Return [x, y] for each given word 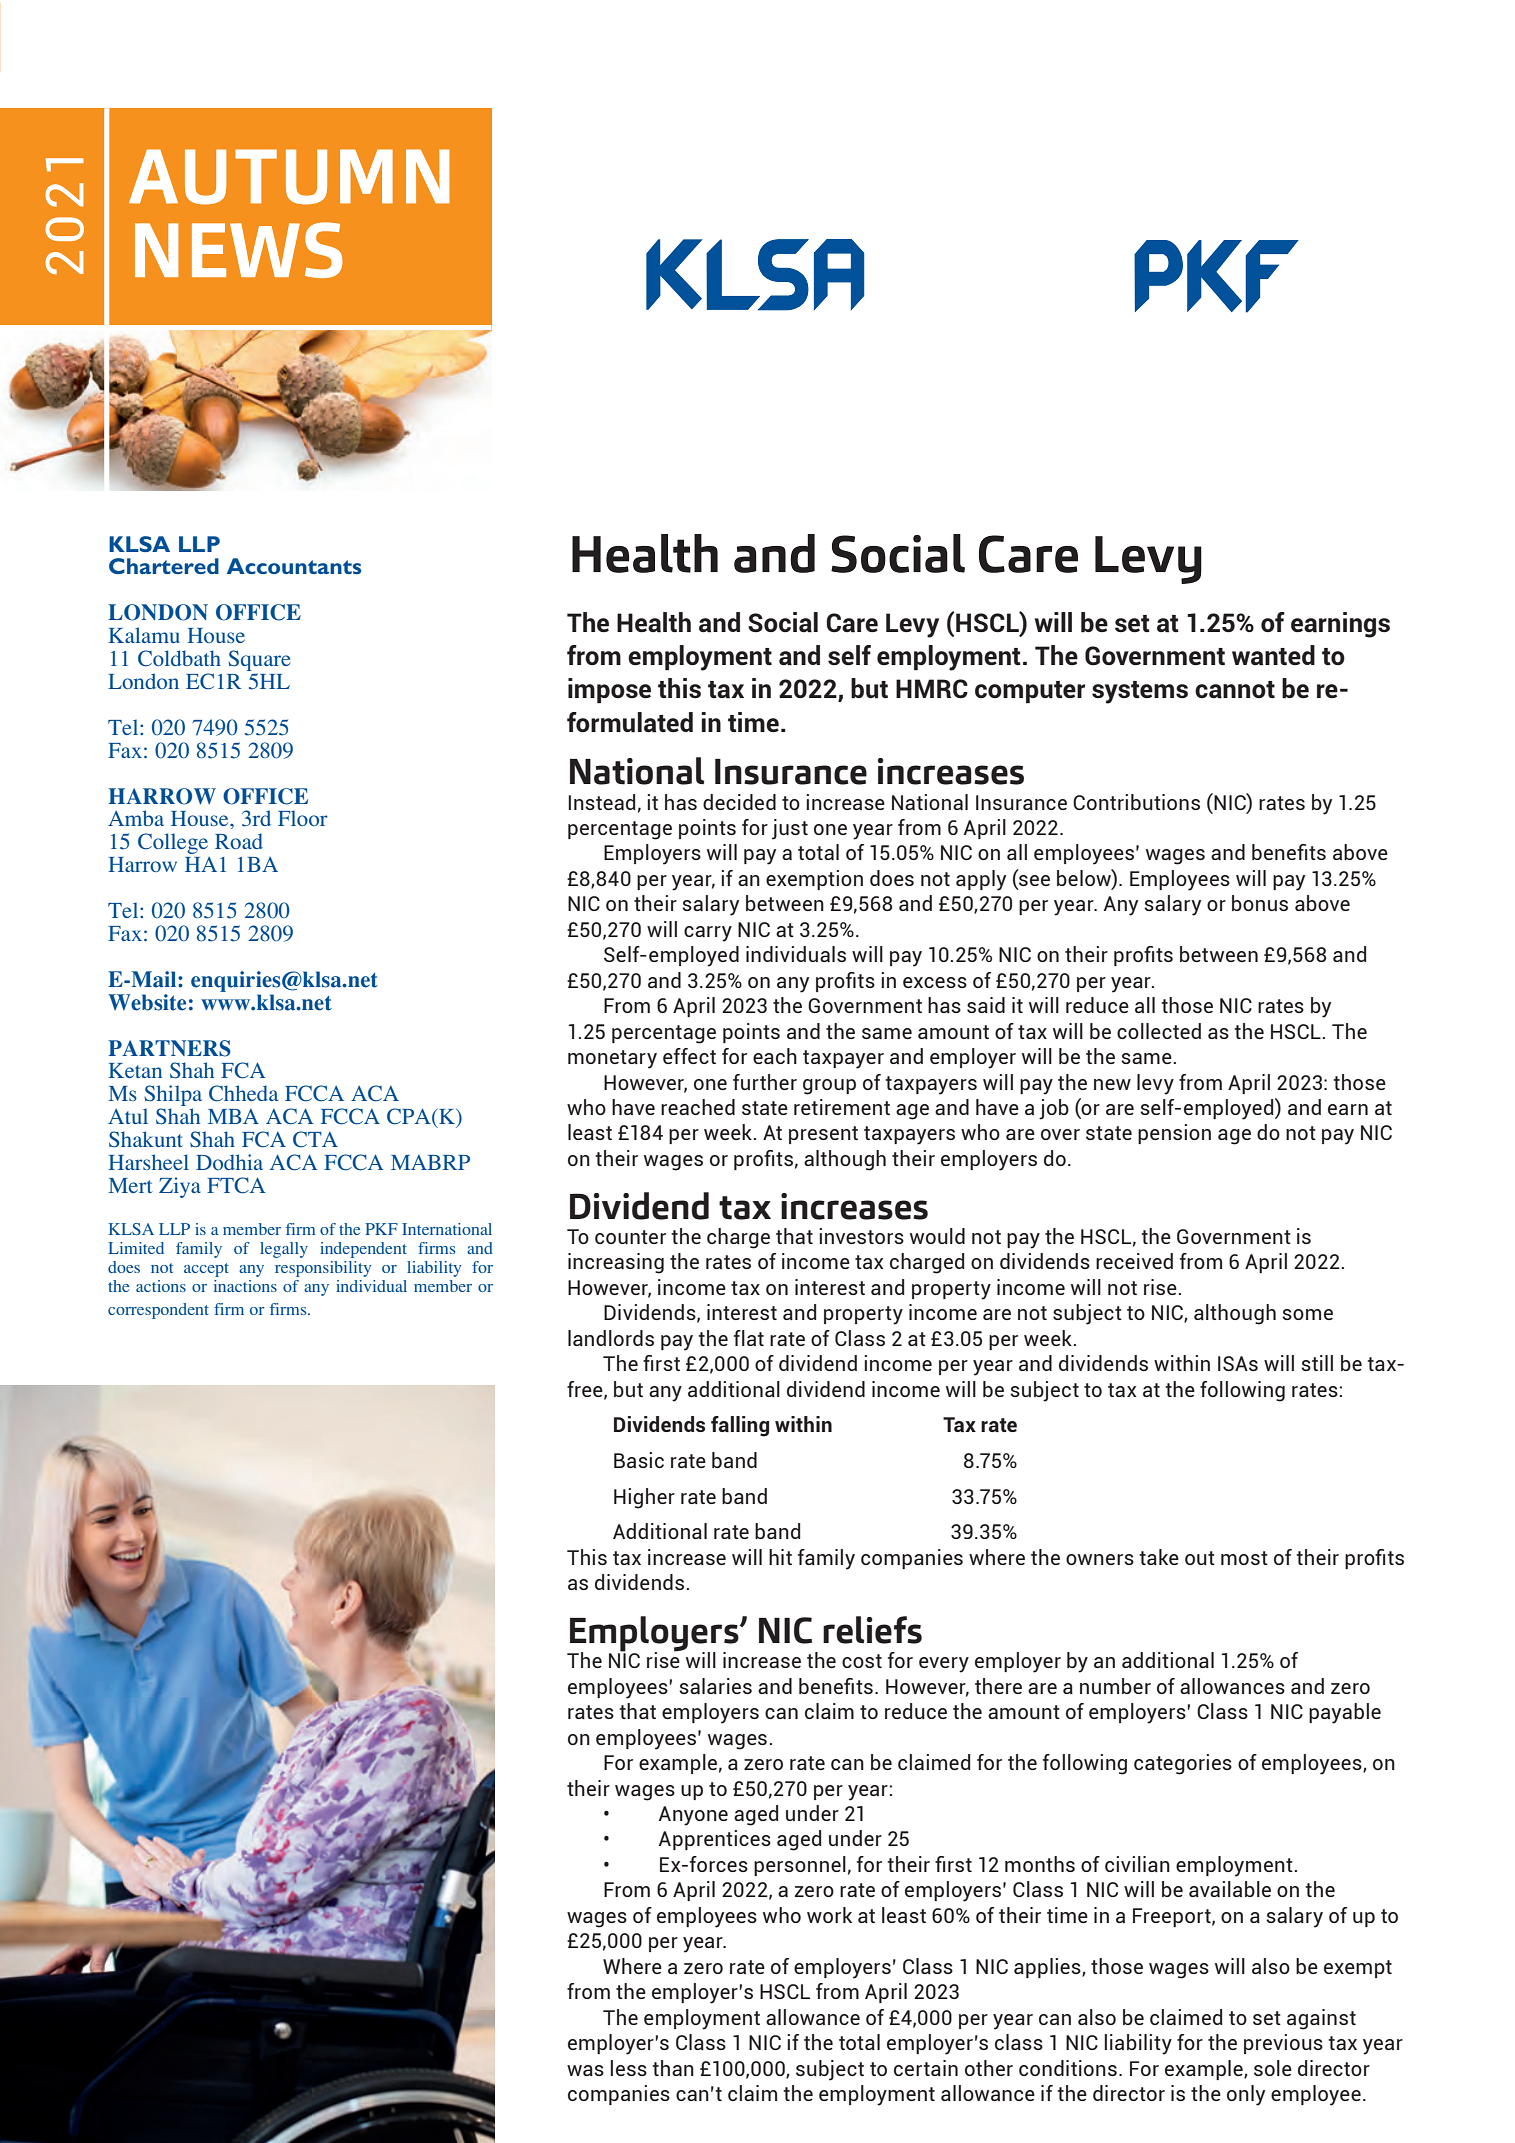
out [1200, 1558]
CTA [315, 1139]
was [585, 2070]
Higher [644, 1498]
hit [780, 1557]
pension [1174, 1134]
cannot [1235, 690]
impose [609, 690]
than [673, 2068]
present [823, 1135]
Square [259, 662]
